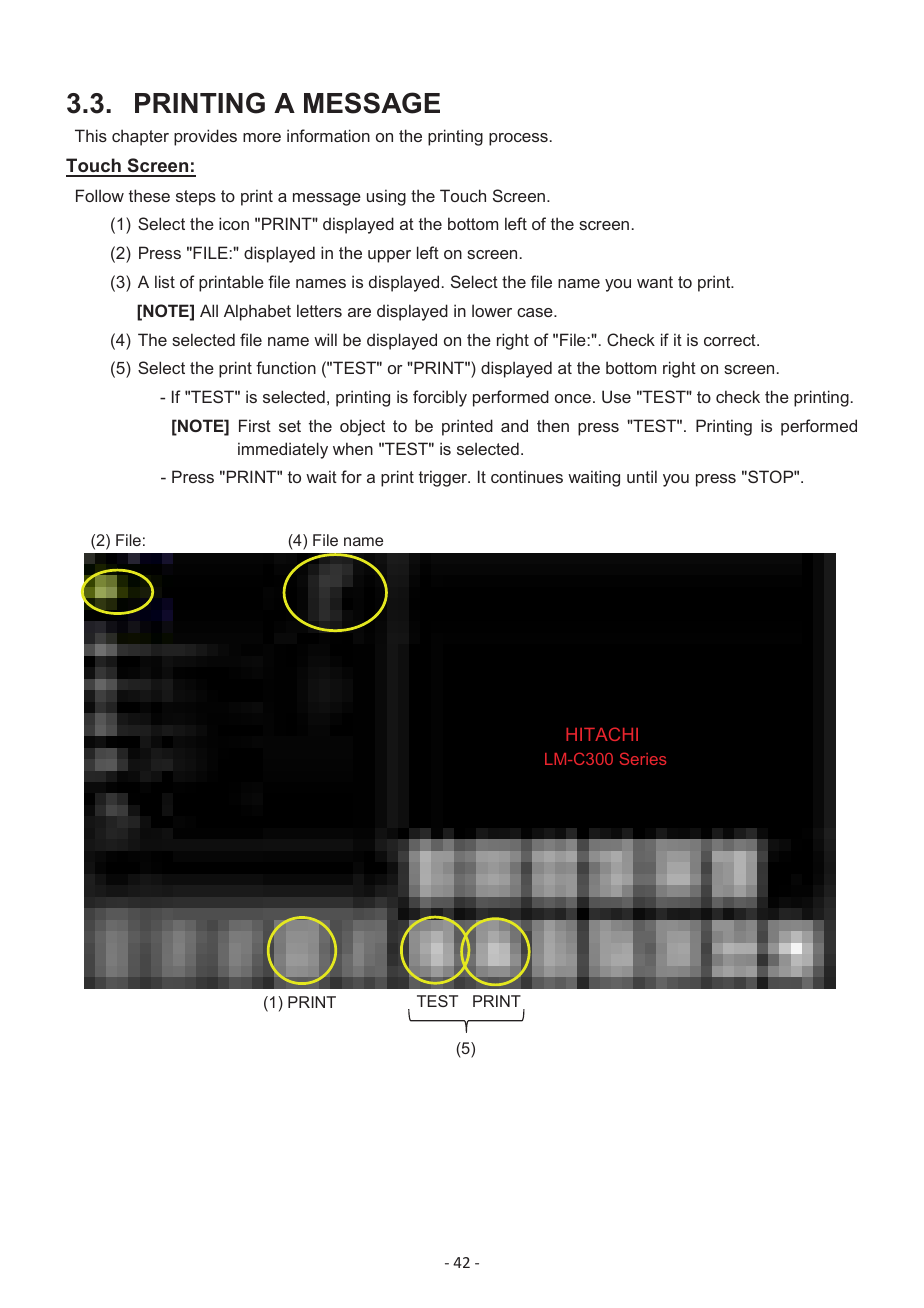  Describe the element at coordinates (328, 135) in the page. I see `information` at that location.
